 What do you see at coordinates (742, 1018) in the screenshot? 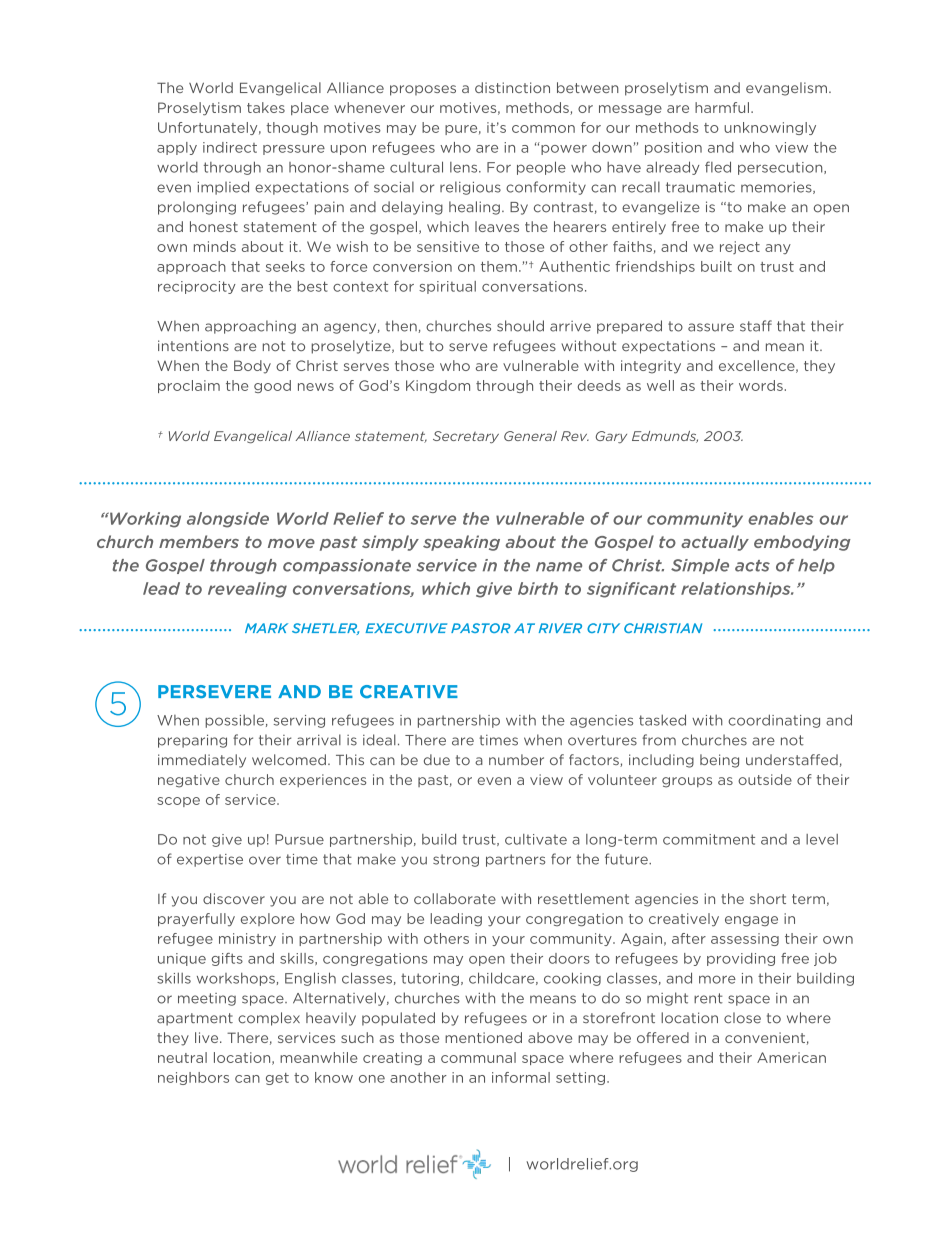
I see `close` at bounding box center [742, 1018].
